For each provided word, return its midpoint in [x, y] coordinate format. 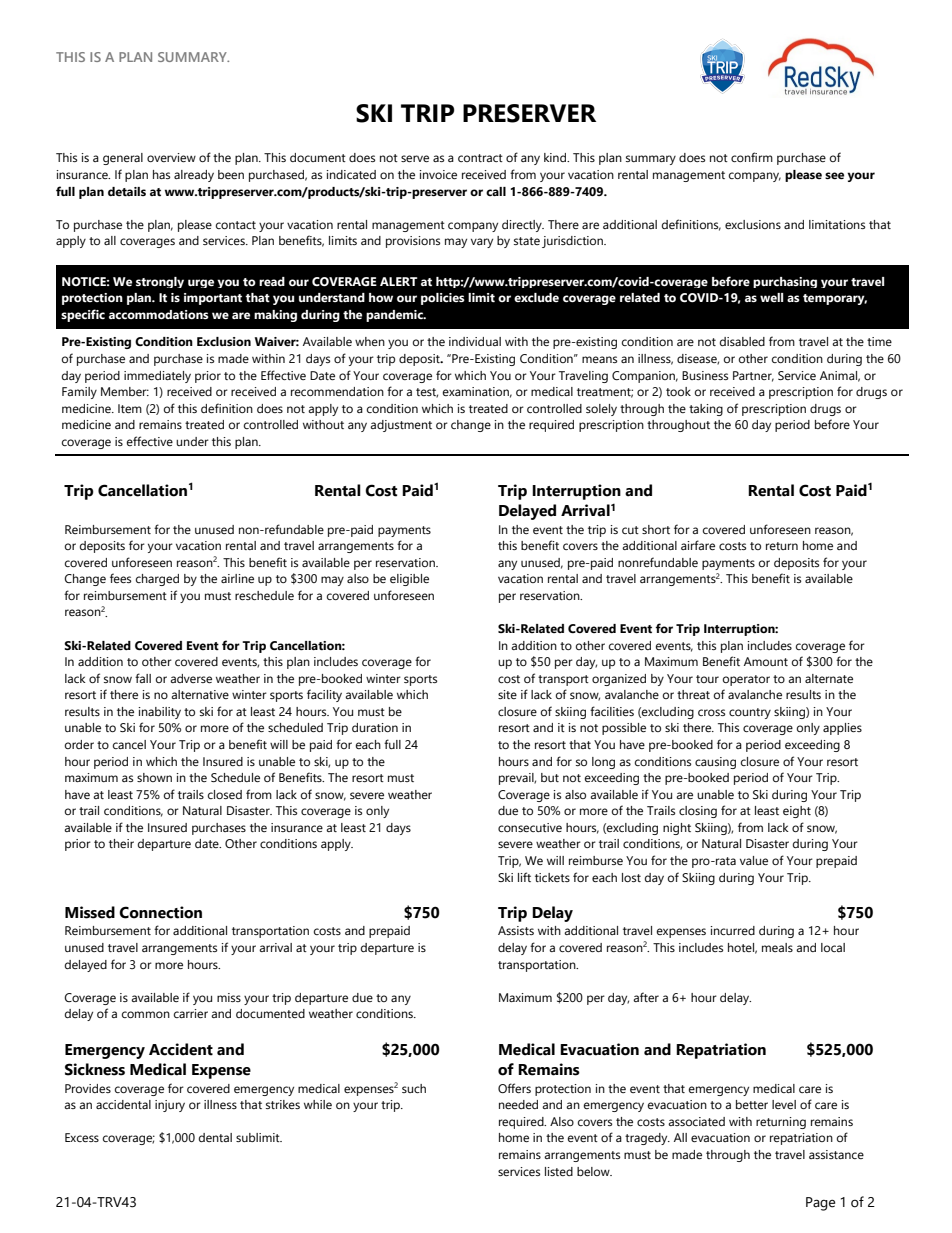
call [496, 191]
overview [171, 157]
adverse [191, 678]
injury [170, 1106]
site [507, 694]
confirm [752, 157]
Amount [766, 661]
